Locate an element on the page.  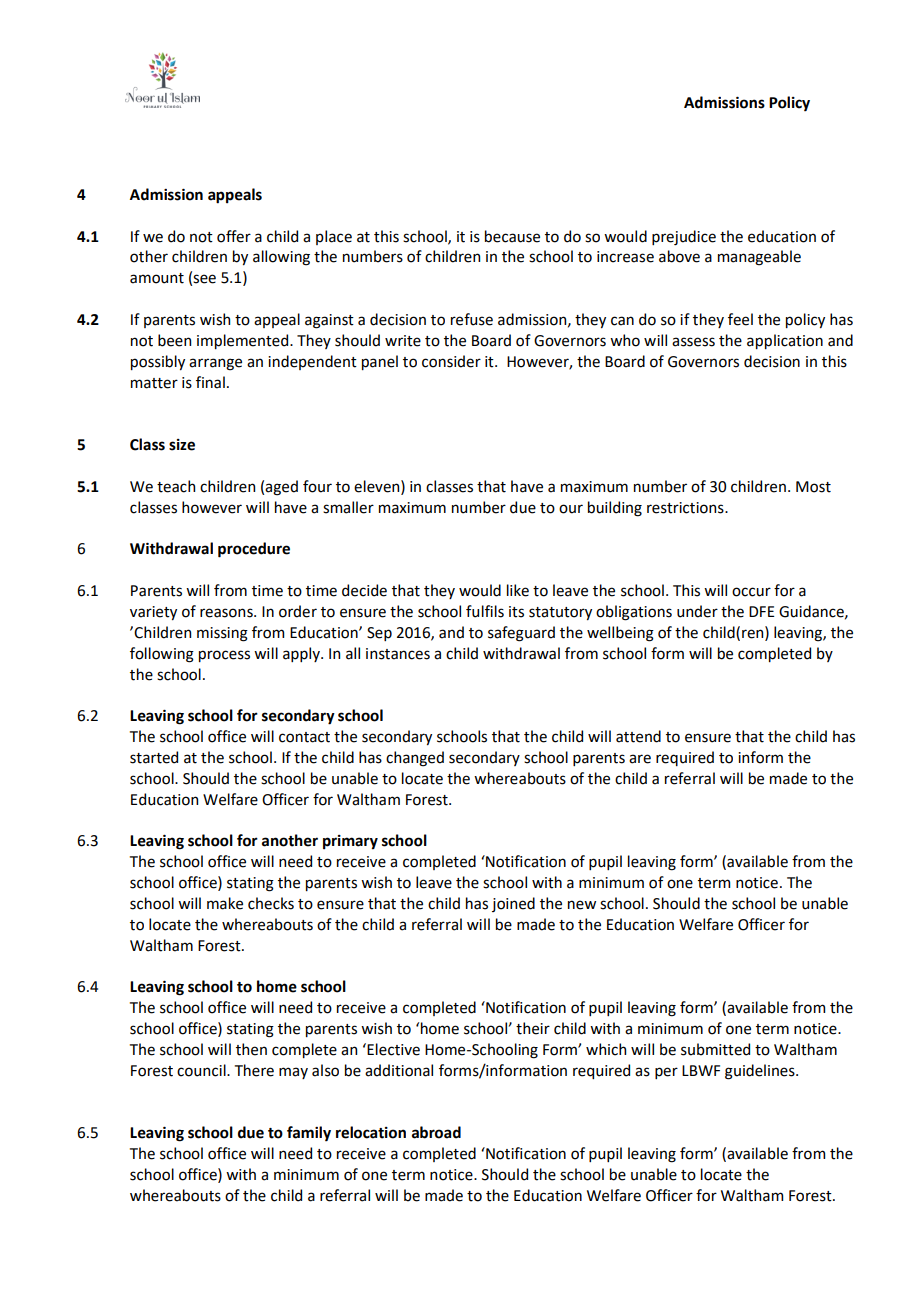
offer is located at coordinates (234, 236).
